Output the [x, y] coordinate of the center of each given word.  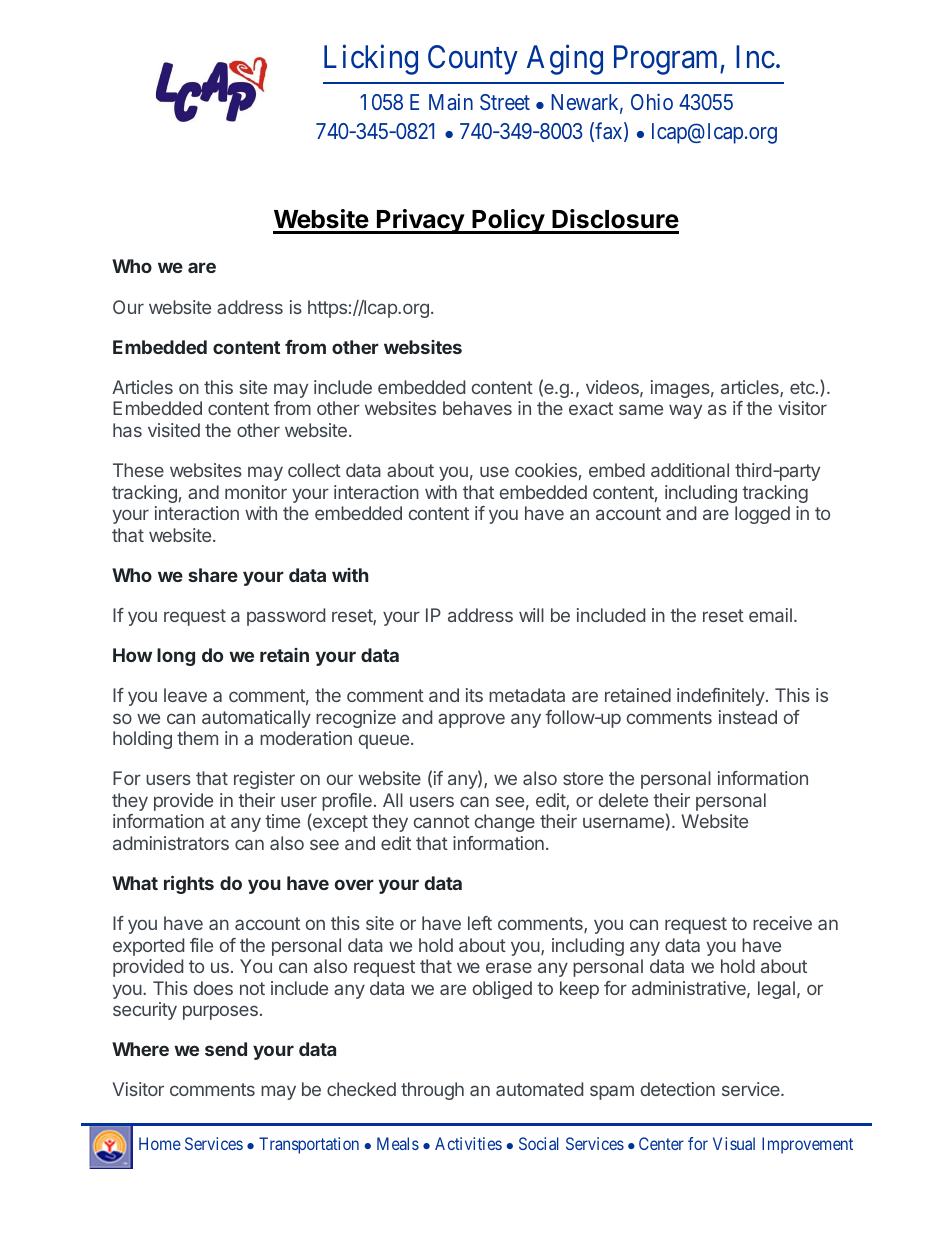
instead [748, 717]
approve [471, 720]
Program [667, 60]
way [685, 411]
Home [160, 1143]
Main [451, 102]
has [127, 430]
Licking [371, 60]
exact [591, 408]
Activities [468, 1143]
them [197, 738]
